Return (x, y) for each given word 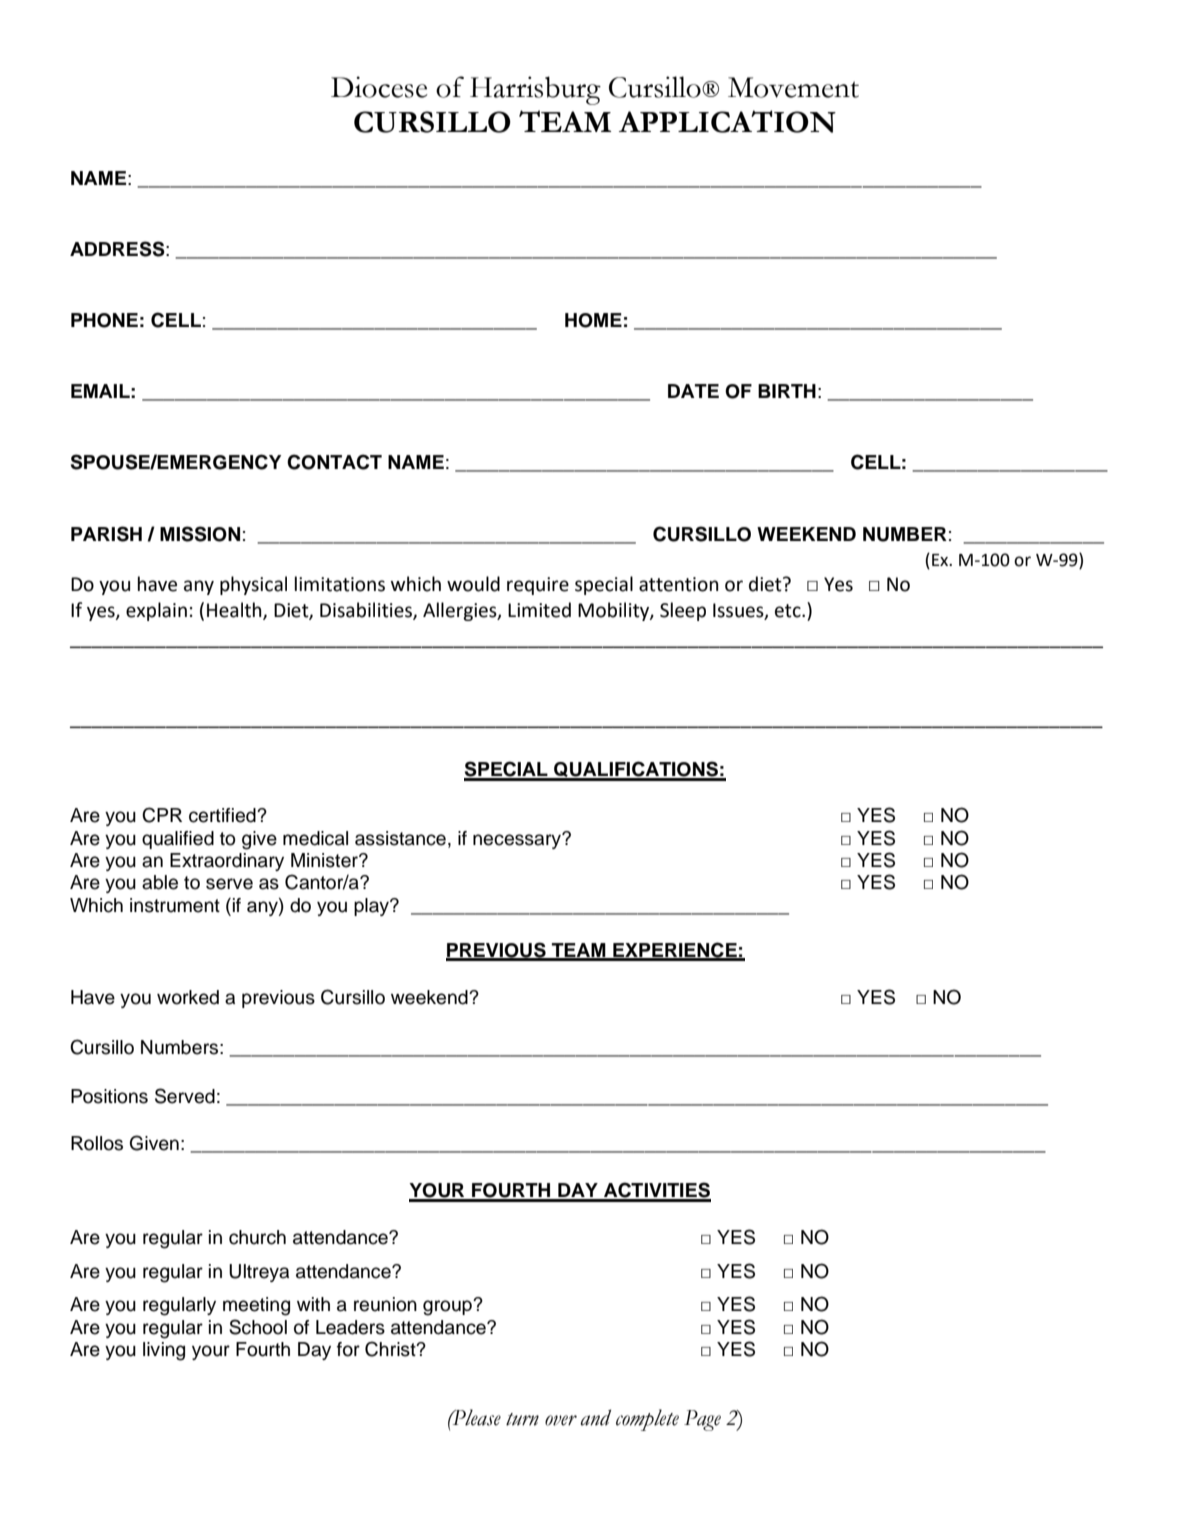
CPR (162, 815)
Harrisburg (535, 90)
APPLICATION (727, 121)
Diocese (379, 87)
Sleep (683, 611)
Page (702, 1420)
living (164, 1351)
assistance (400, 838)
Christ (391, 1349)
